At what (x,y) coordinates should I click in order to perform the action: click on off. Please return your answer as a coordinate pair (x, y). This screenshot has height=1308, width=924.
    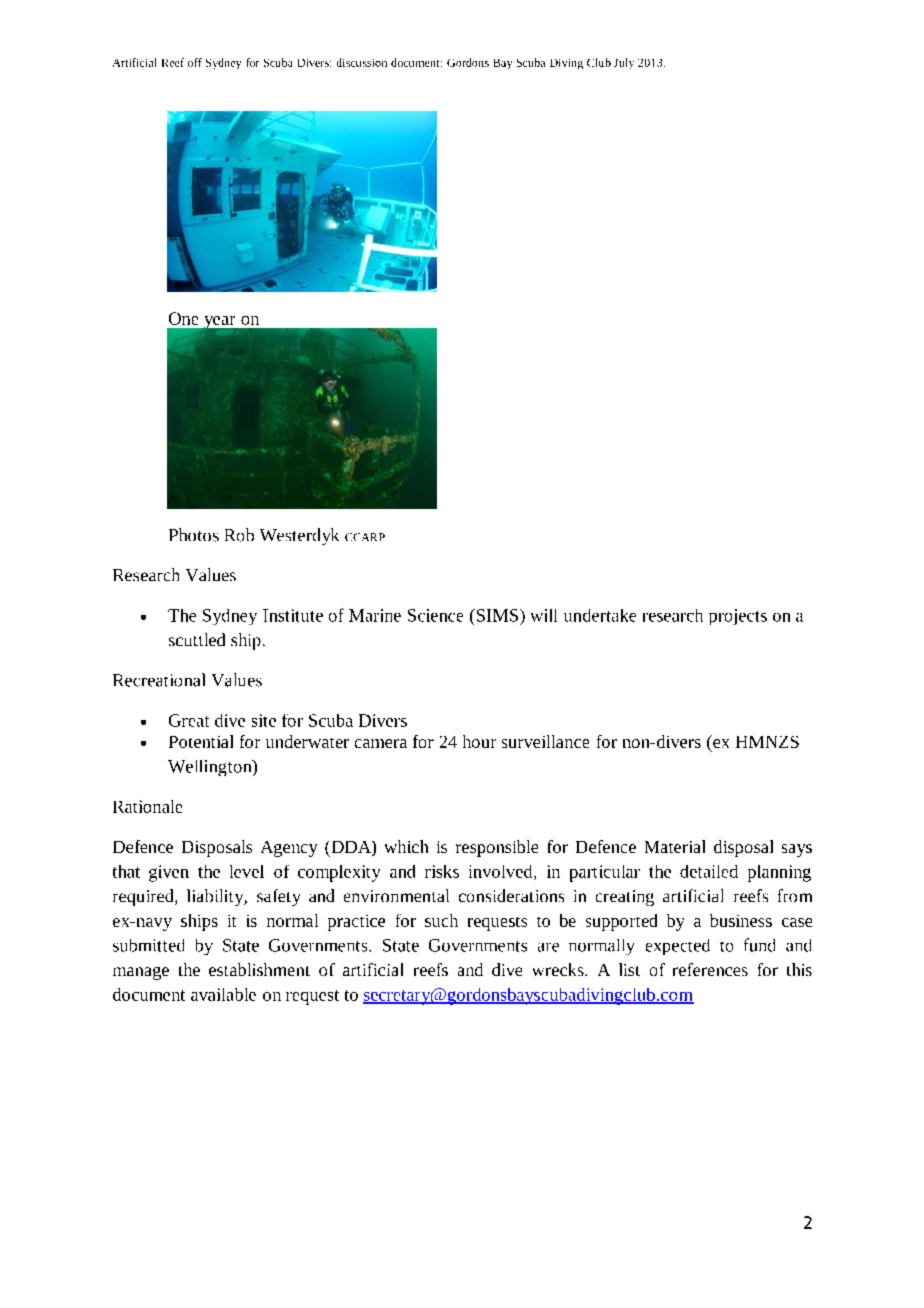
    Looking at the image, I should click on (195, 62).
